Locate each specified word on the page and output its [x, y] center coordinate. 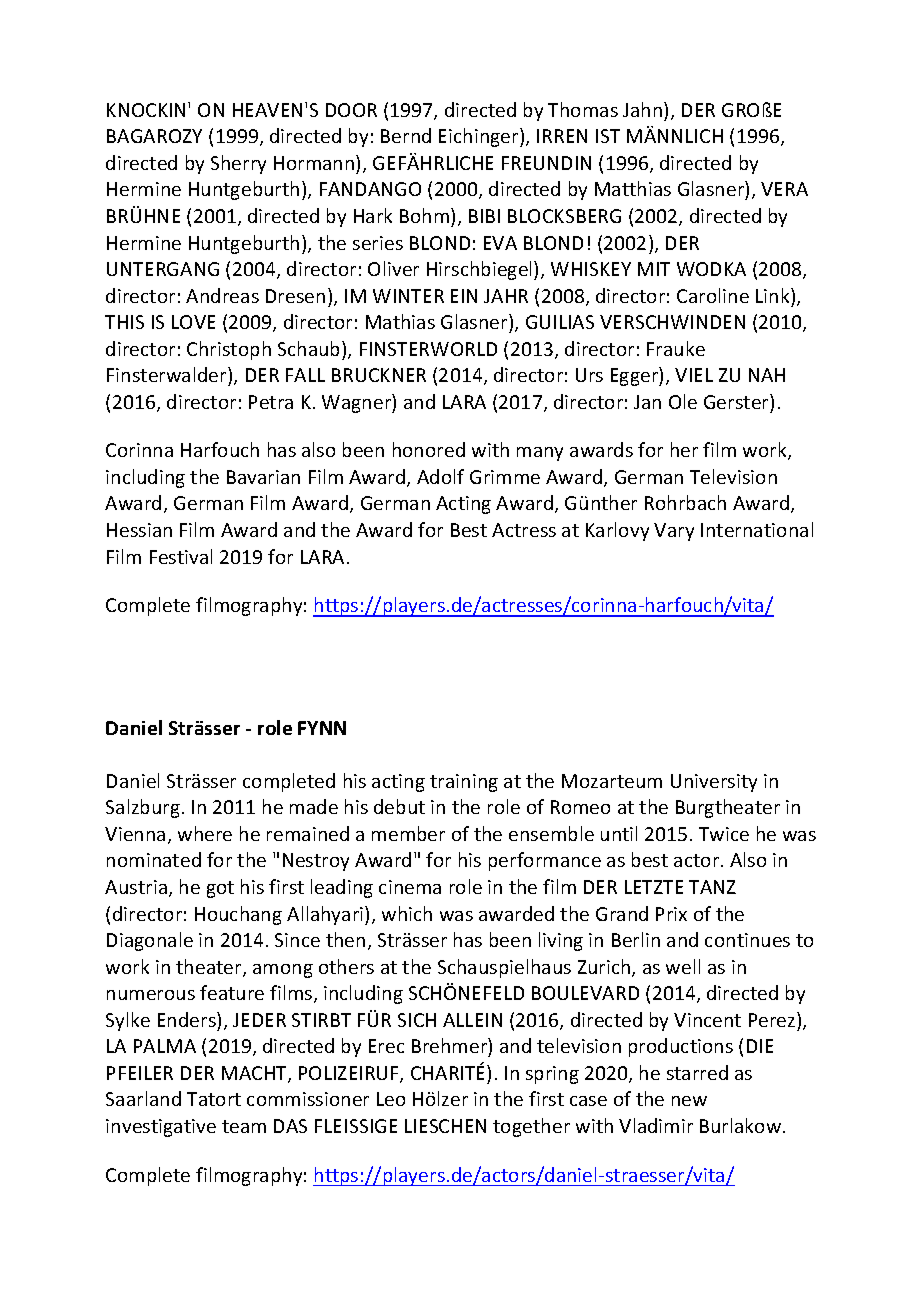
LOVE [193, 322]
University [714, 783]
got [220, 889]
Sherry [238, 164]
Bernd [406, 135]
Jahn [644, 109]
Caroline [713, 295]
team [244, 1126]
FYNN [322, 728]
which [407, 913]
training [464, 783]
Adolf [440, 476]
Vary [674, 532]
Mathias [400, 321]
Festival [181, 556]
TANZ [712, 887]
